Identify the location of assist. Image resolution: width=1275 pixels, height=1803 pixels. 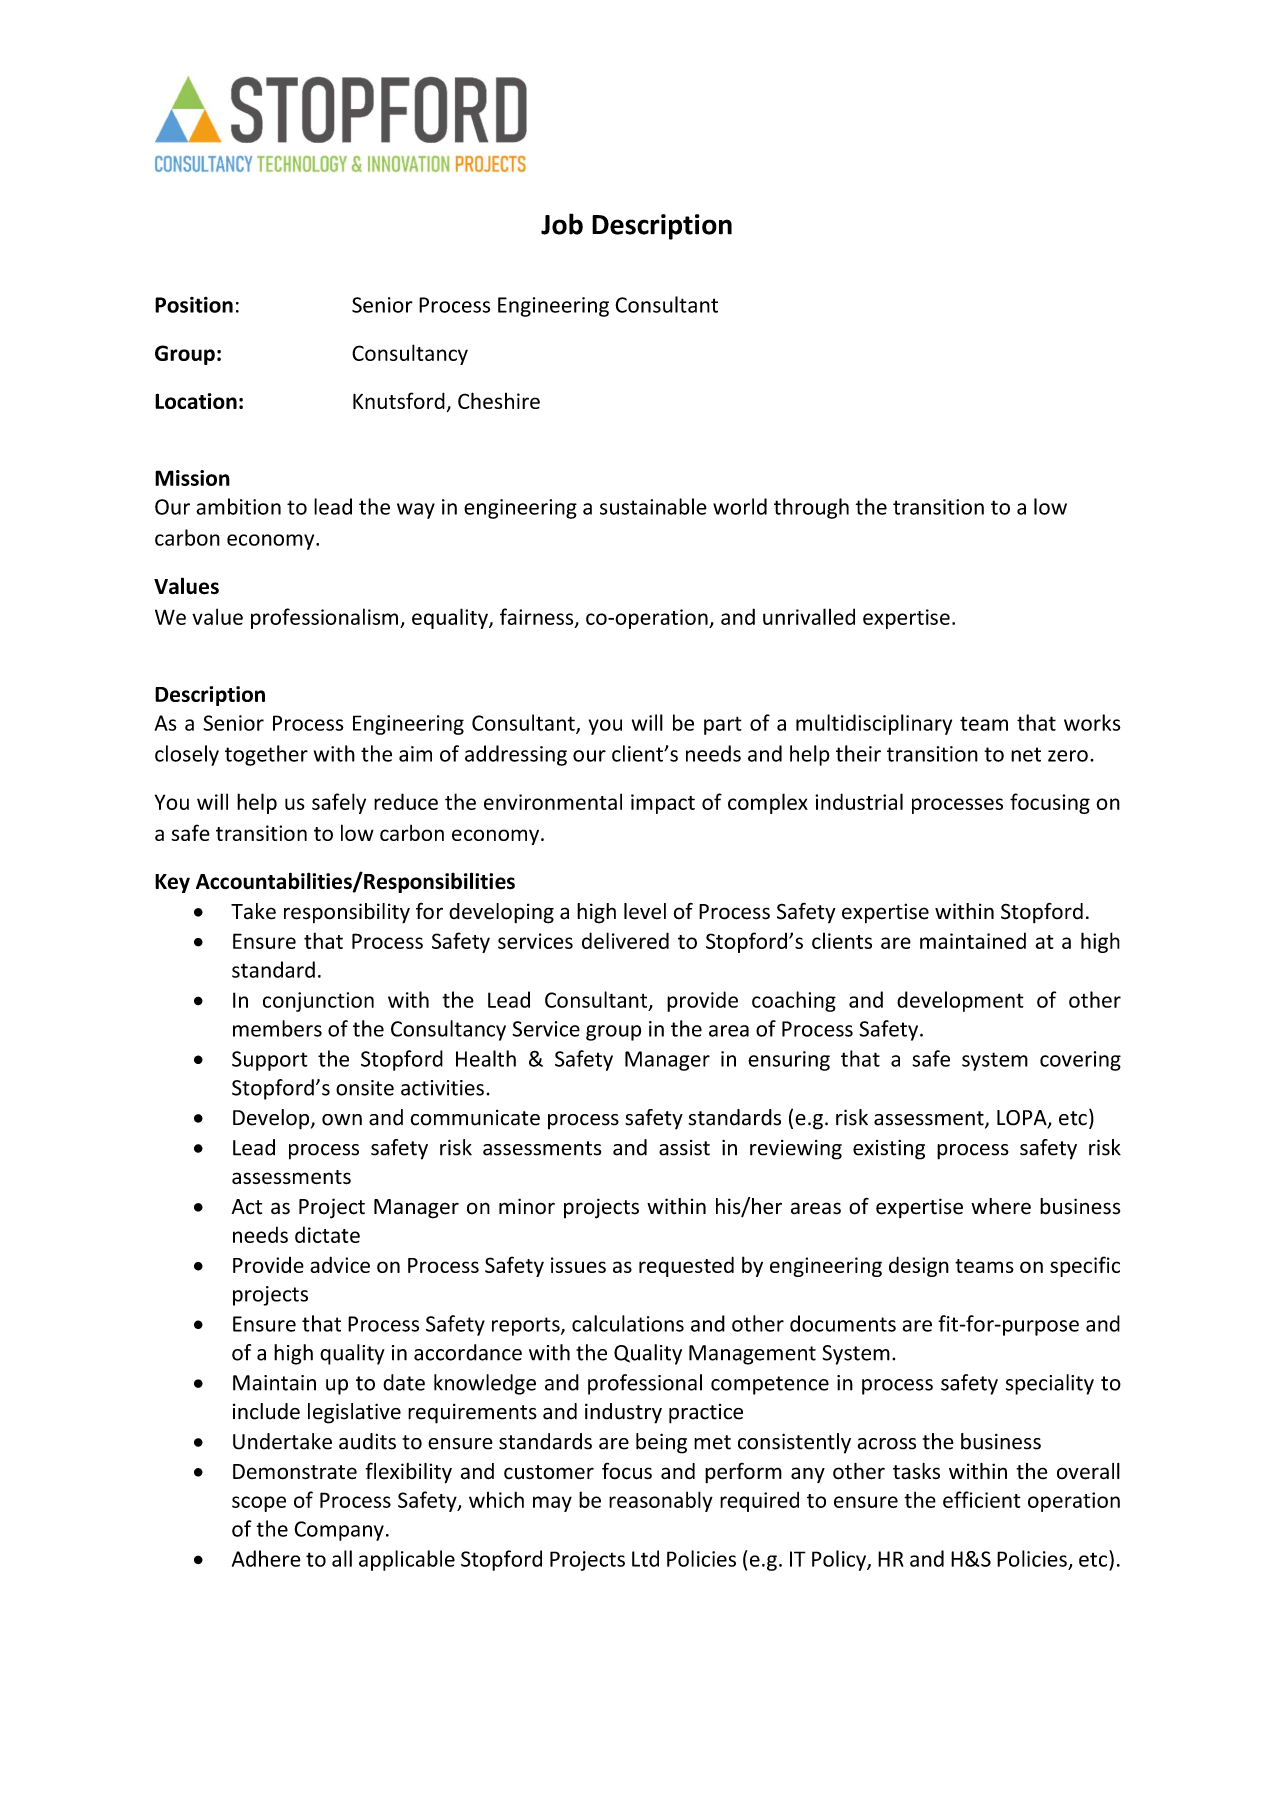
(684, 1148).
